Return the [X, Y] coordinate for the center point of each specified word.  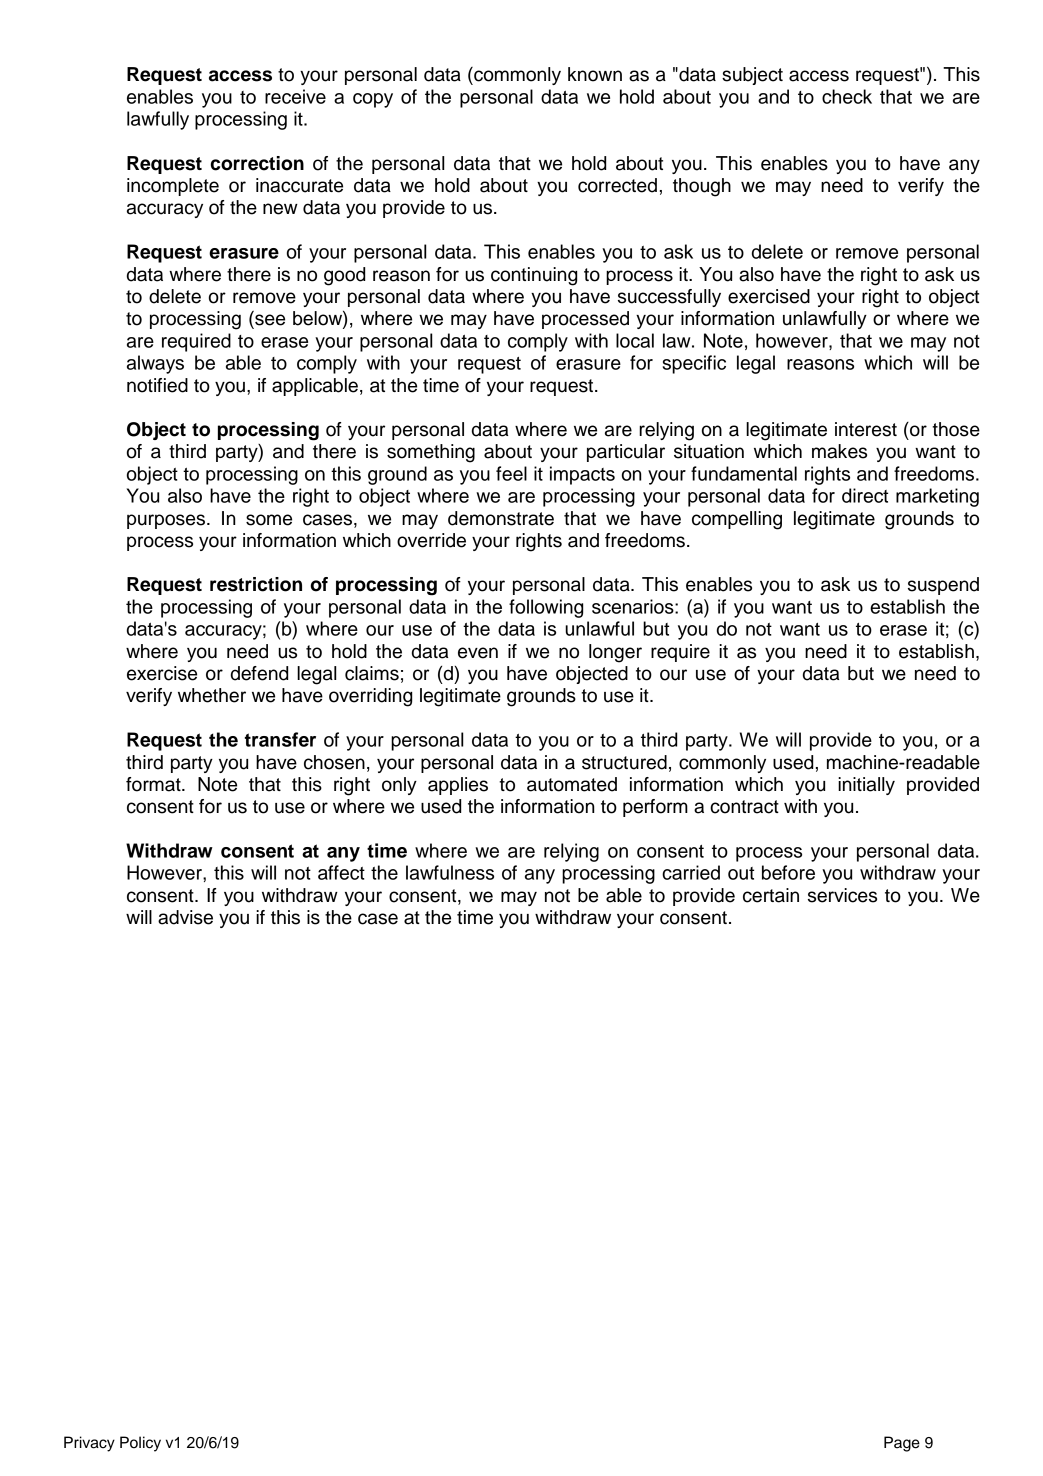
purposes [166, 521]
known [595, 74]
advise [185, 917]
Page [902, 1444]
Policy [140, 1444]
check [847, 96]
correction [257, 163]
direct [865, 495]
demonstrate [501, 518]
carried [691, 872]
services [842, 895]
